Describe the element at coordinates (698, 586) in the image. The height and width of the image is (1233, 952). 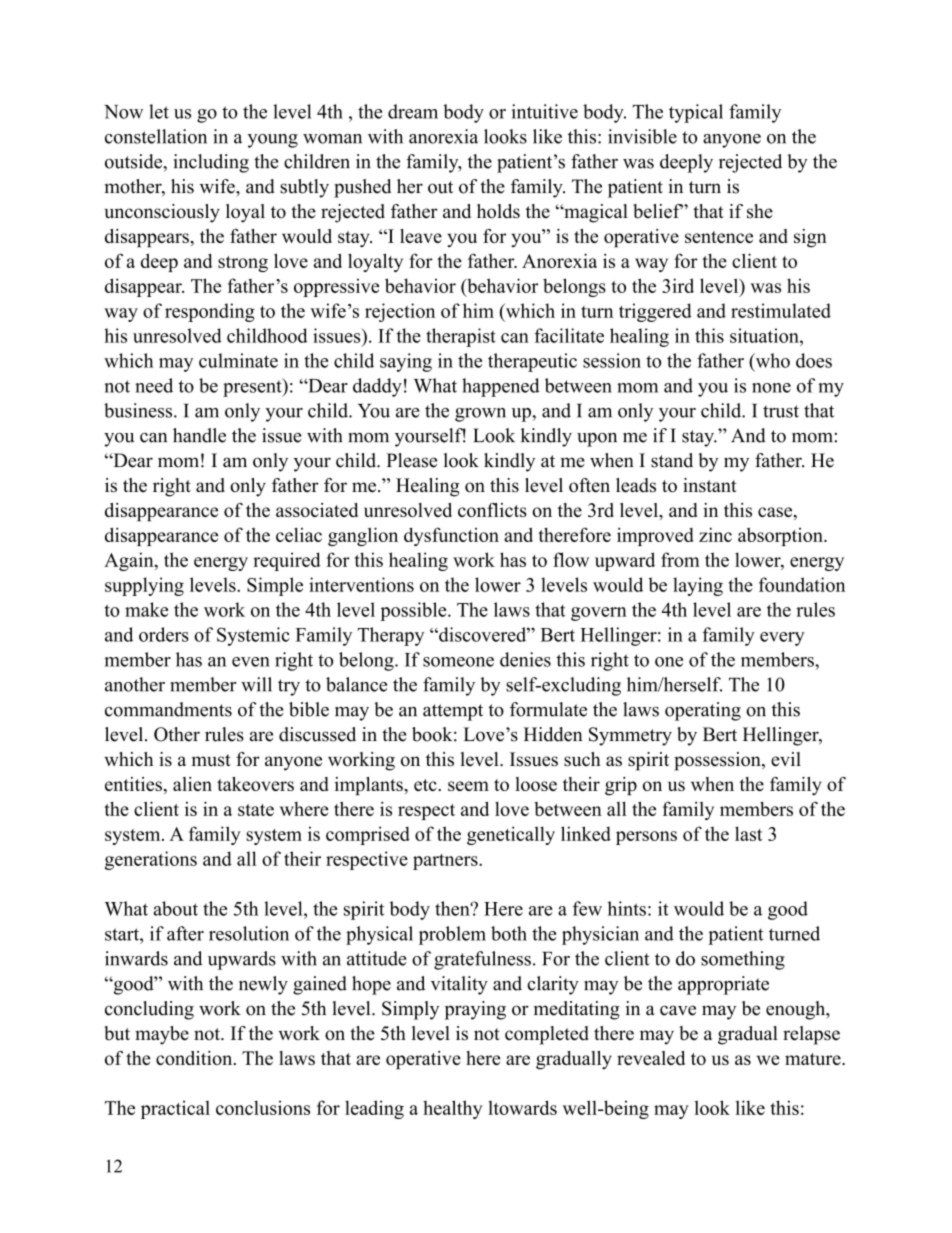
I see `laying` at that location.
